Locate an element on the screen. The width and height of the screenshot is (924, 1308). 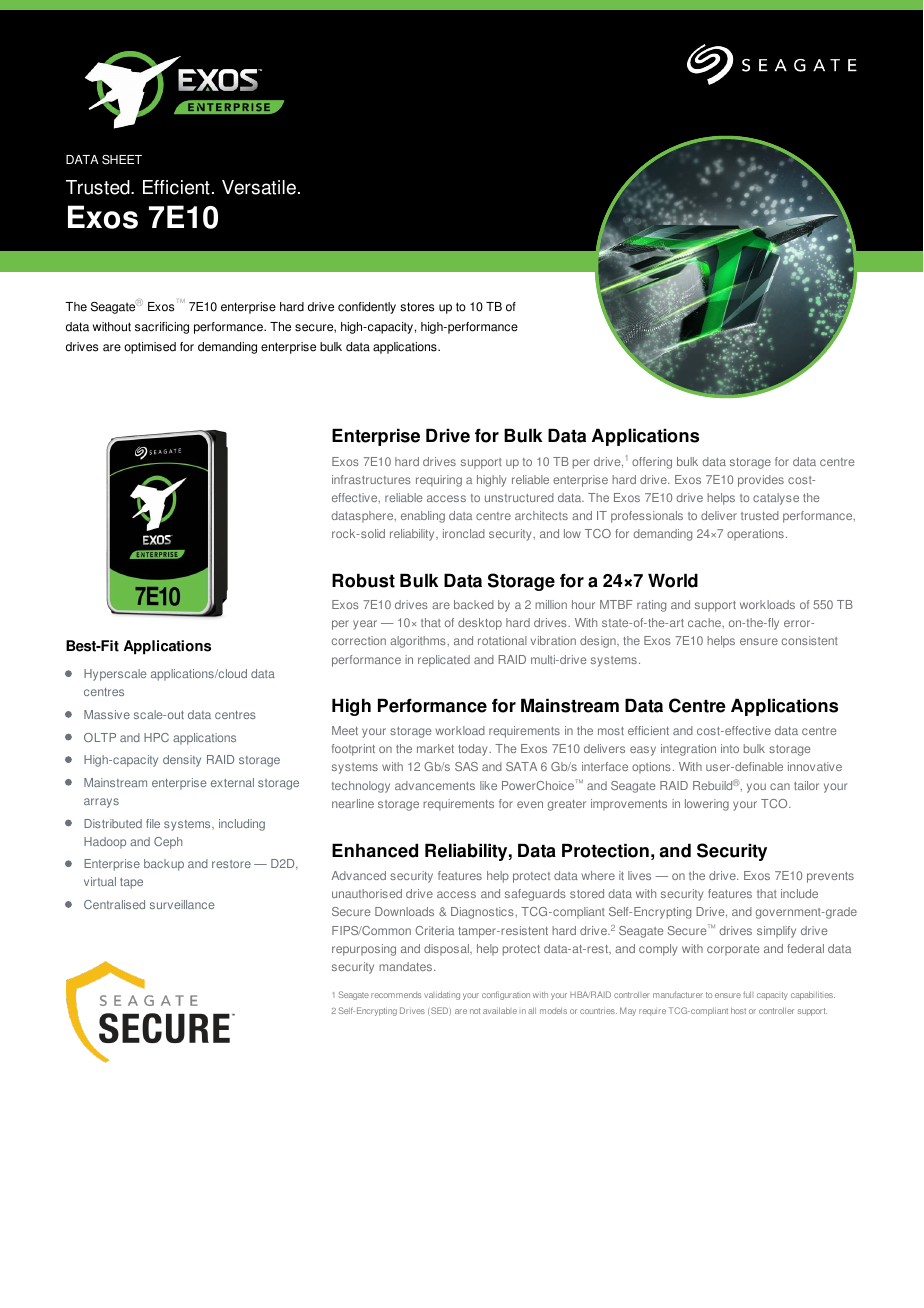
surveillance is located at coordinates (182, 904).
